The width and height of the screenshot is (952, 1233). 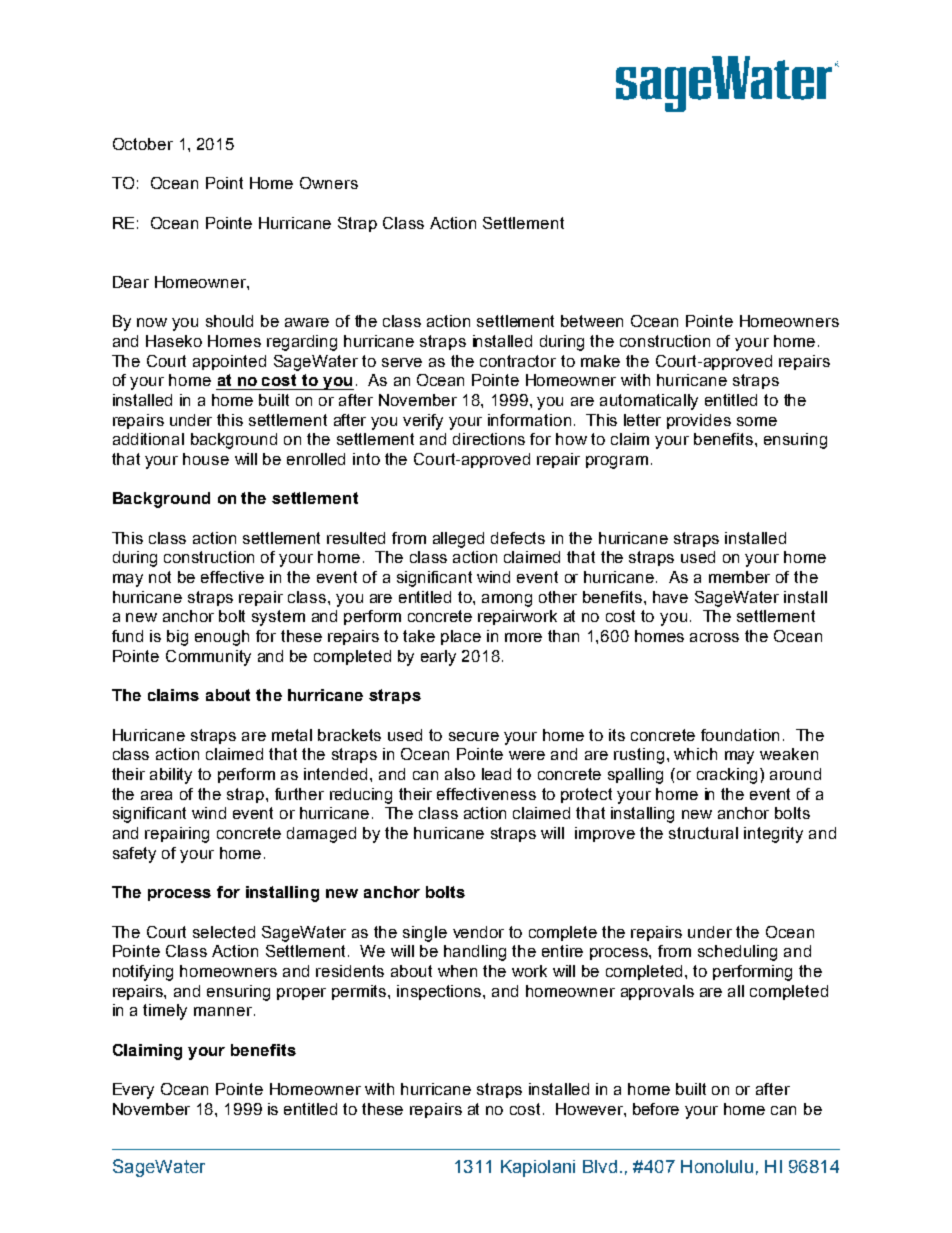 What do you see at coordinates (600, 361) in the screenshot?
I see `make` at bounding box center [600, 361].
